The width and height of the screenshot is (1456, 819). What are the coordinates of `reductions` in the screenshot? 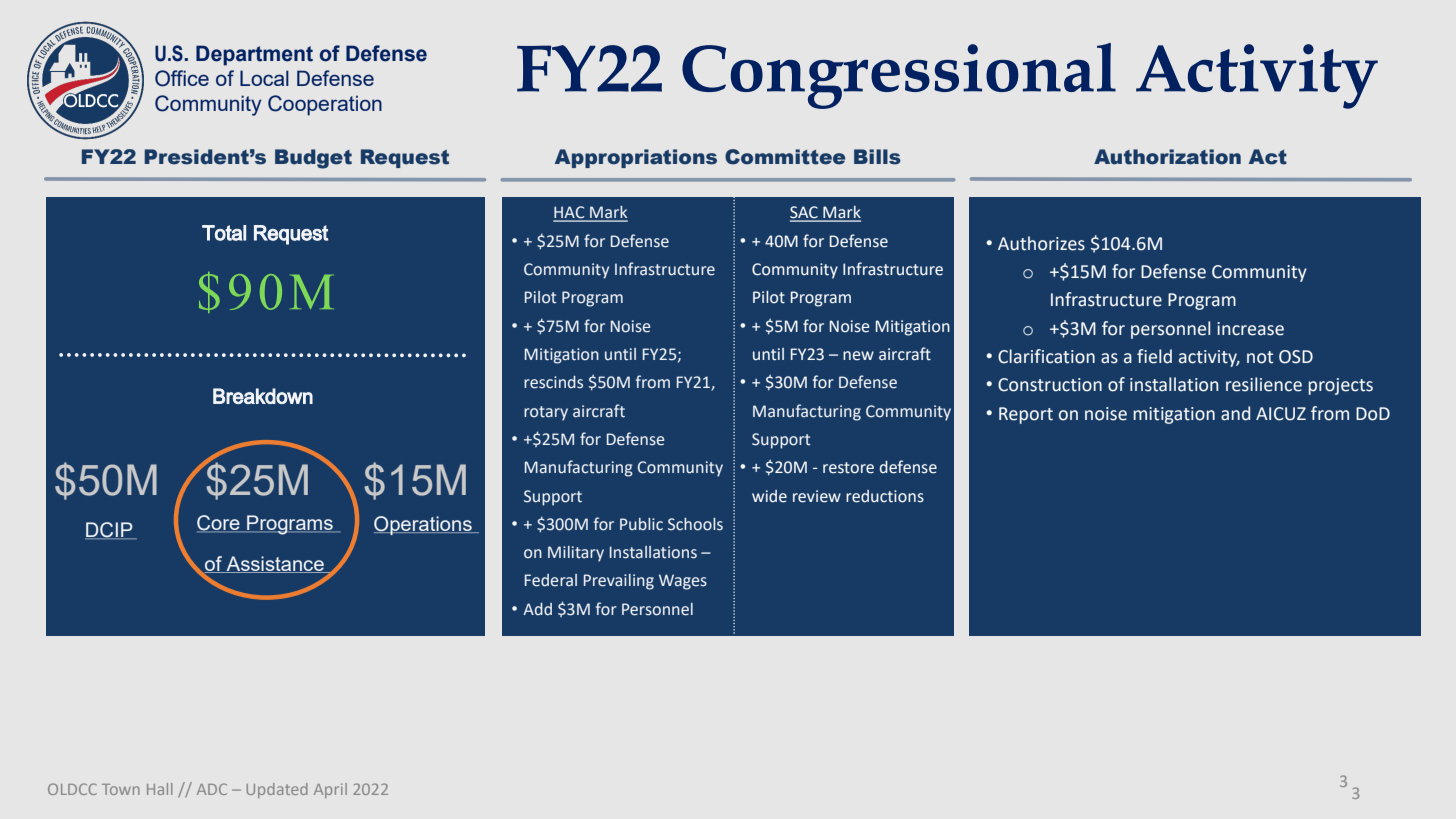 It's located at (885, 496).
